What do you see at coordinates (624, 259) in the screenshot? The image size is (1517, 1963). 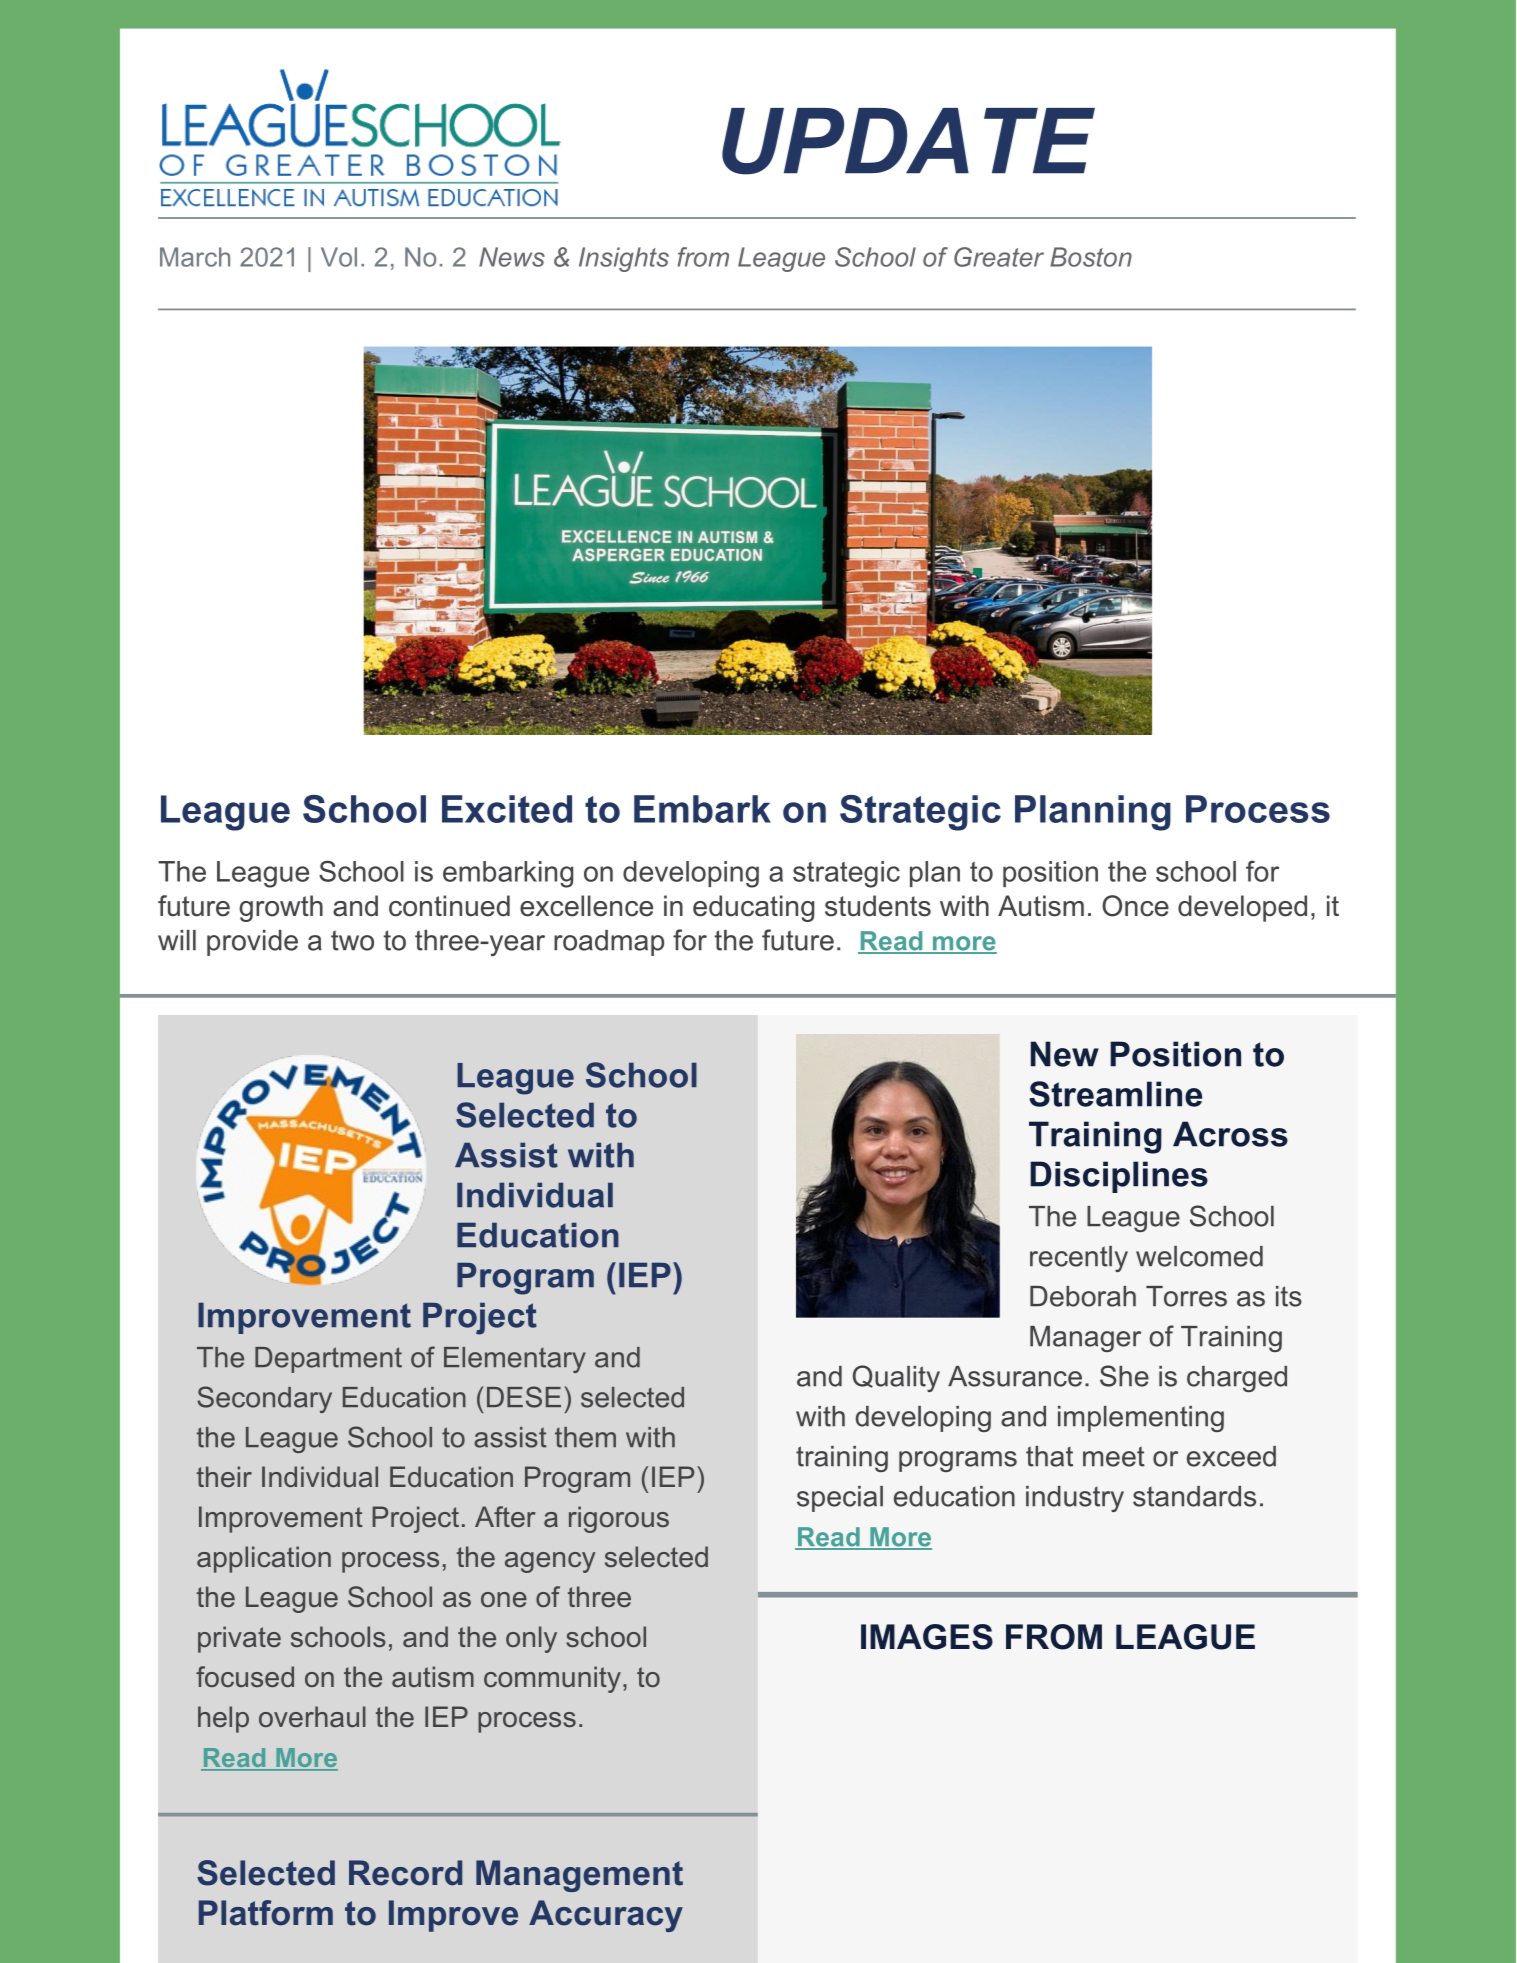 I see `Insights` at bounding box center [624, 259].
